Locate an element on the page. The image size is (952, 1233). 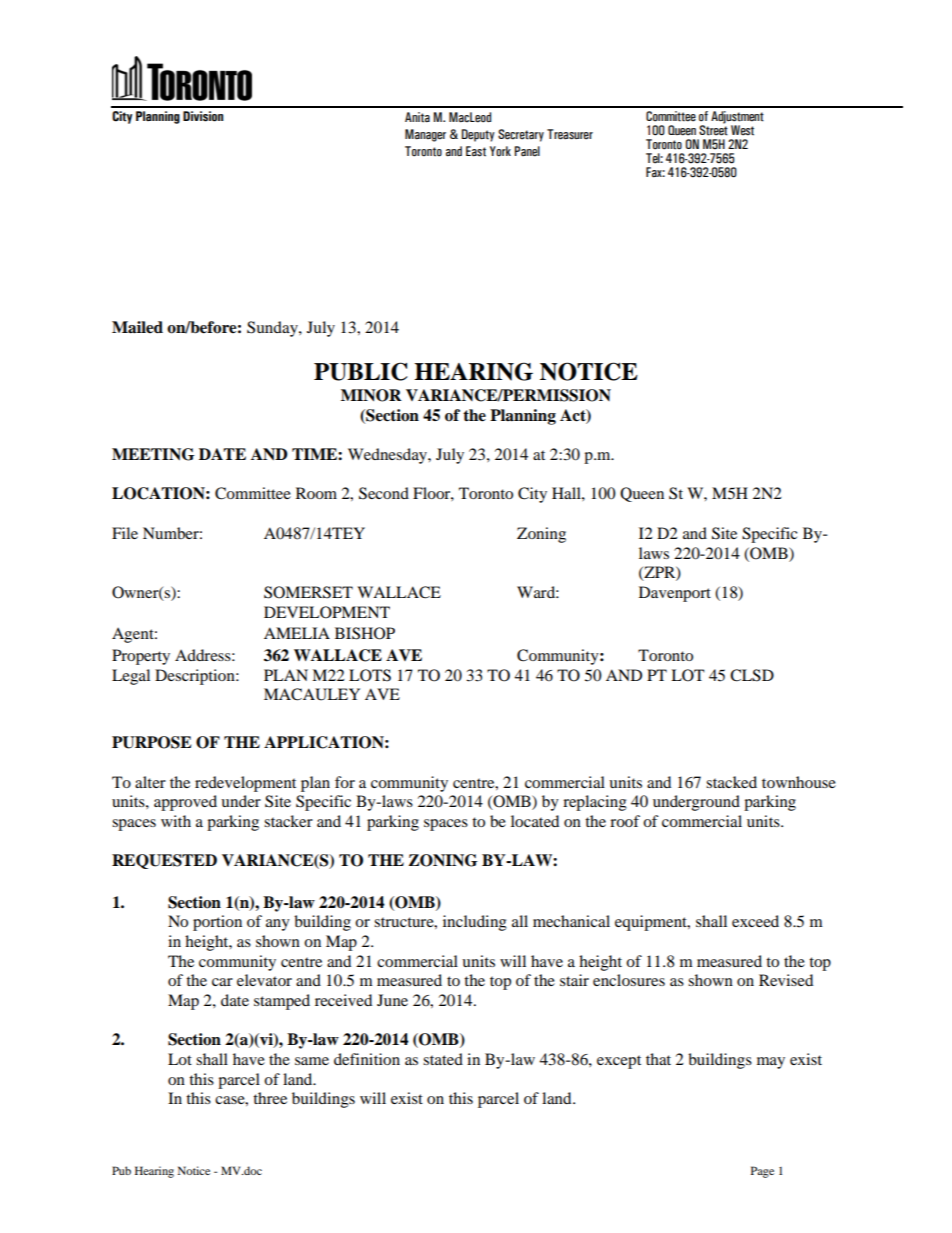
East is located at coordinates (476, 151).
